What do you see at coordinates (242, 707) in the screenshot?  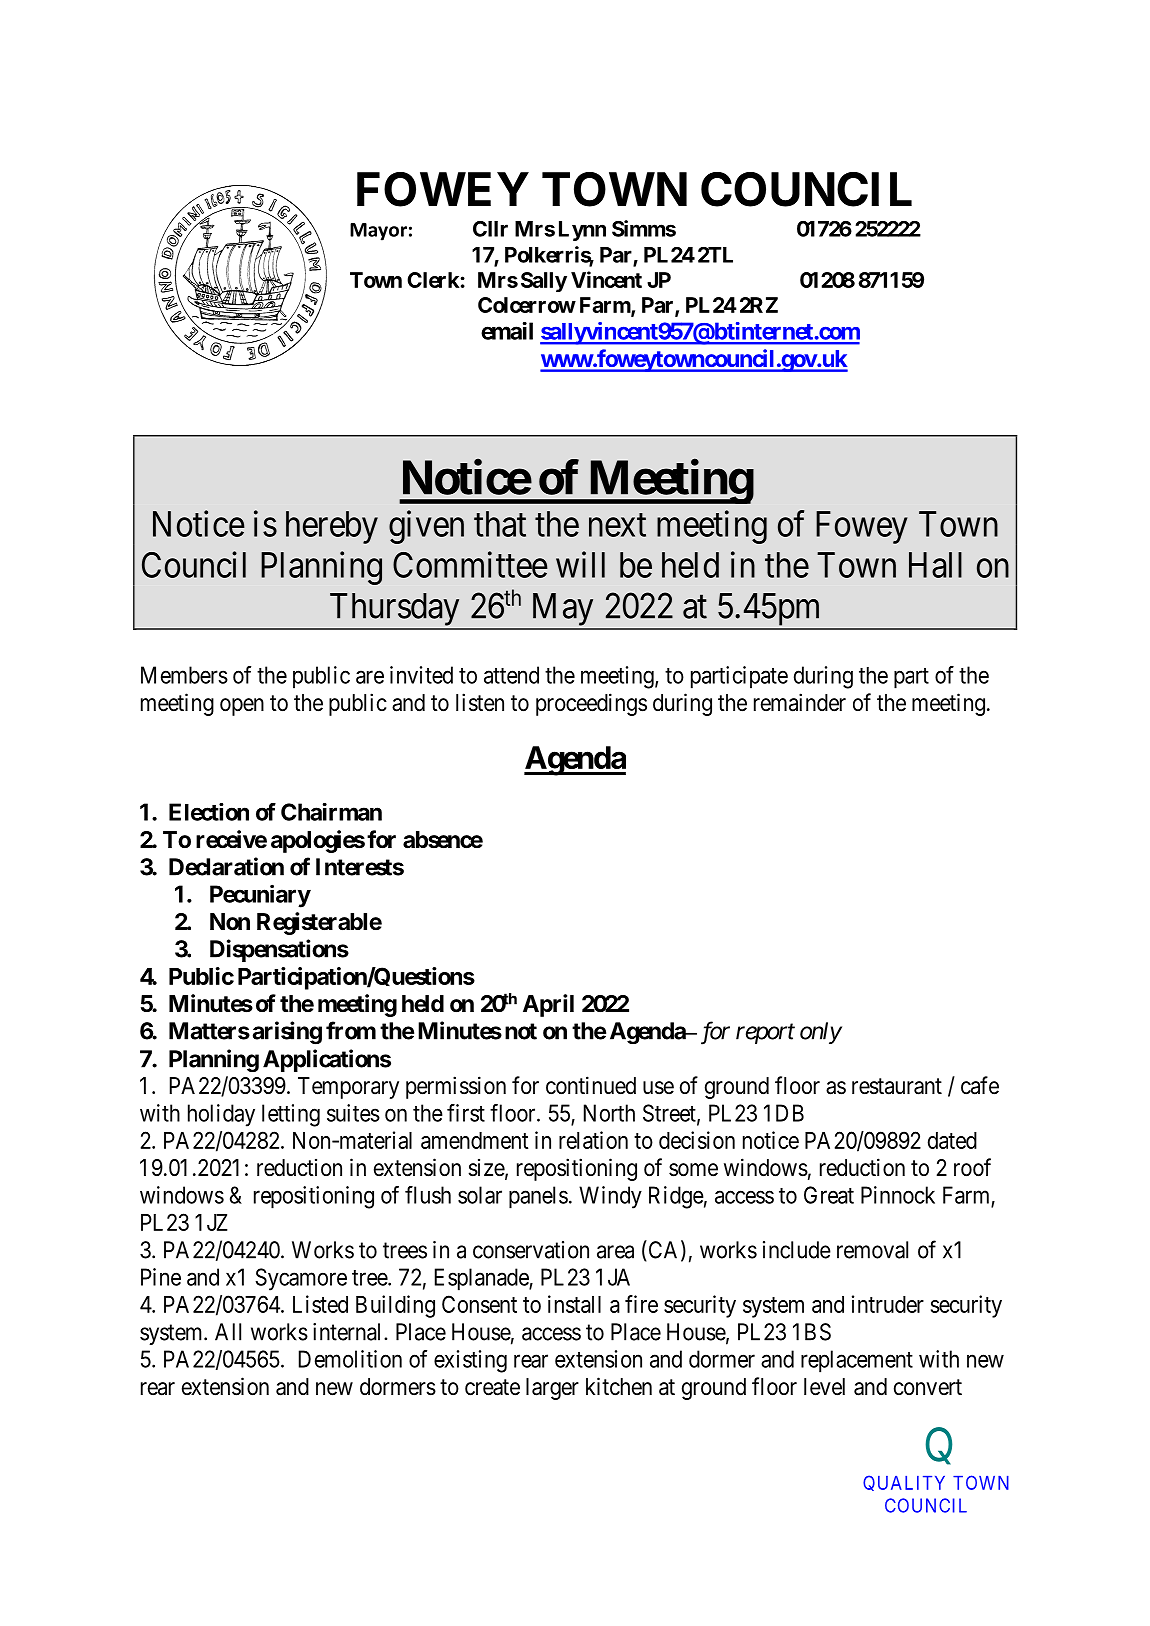 I see `open` at bounding box center [242, 707].
